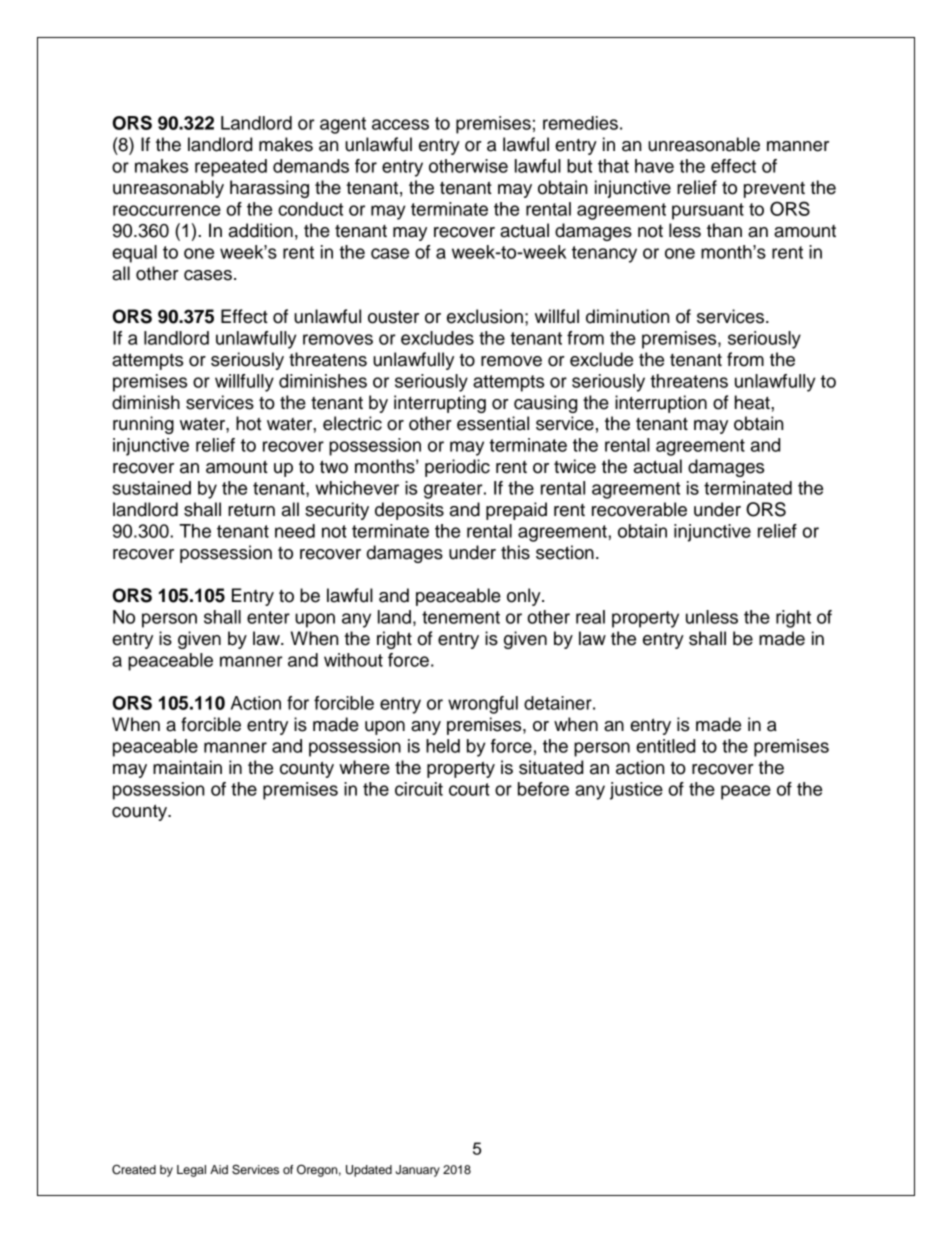 This document has width=952, height=1233. What do you see at coordinates (485, 316) in the document?
I see `exclusion` at bounding box center [485, 316].
